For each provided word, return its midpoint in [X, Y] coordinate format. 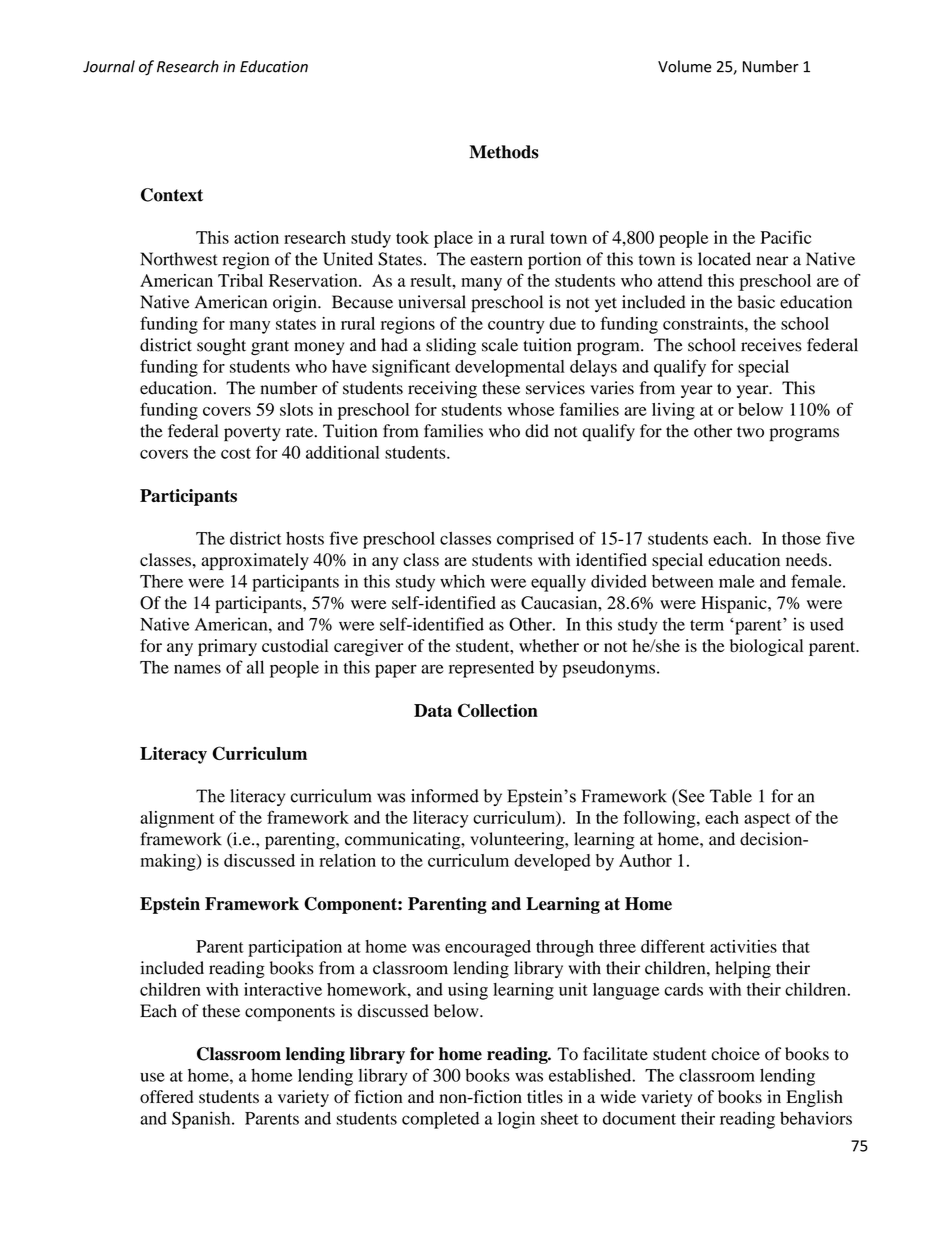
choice [735, 1054]
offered [166, 1097]
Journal [109, 66]
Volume [685, 66]
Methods [504, 152]
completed [440, 1120]
